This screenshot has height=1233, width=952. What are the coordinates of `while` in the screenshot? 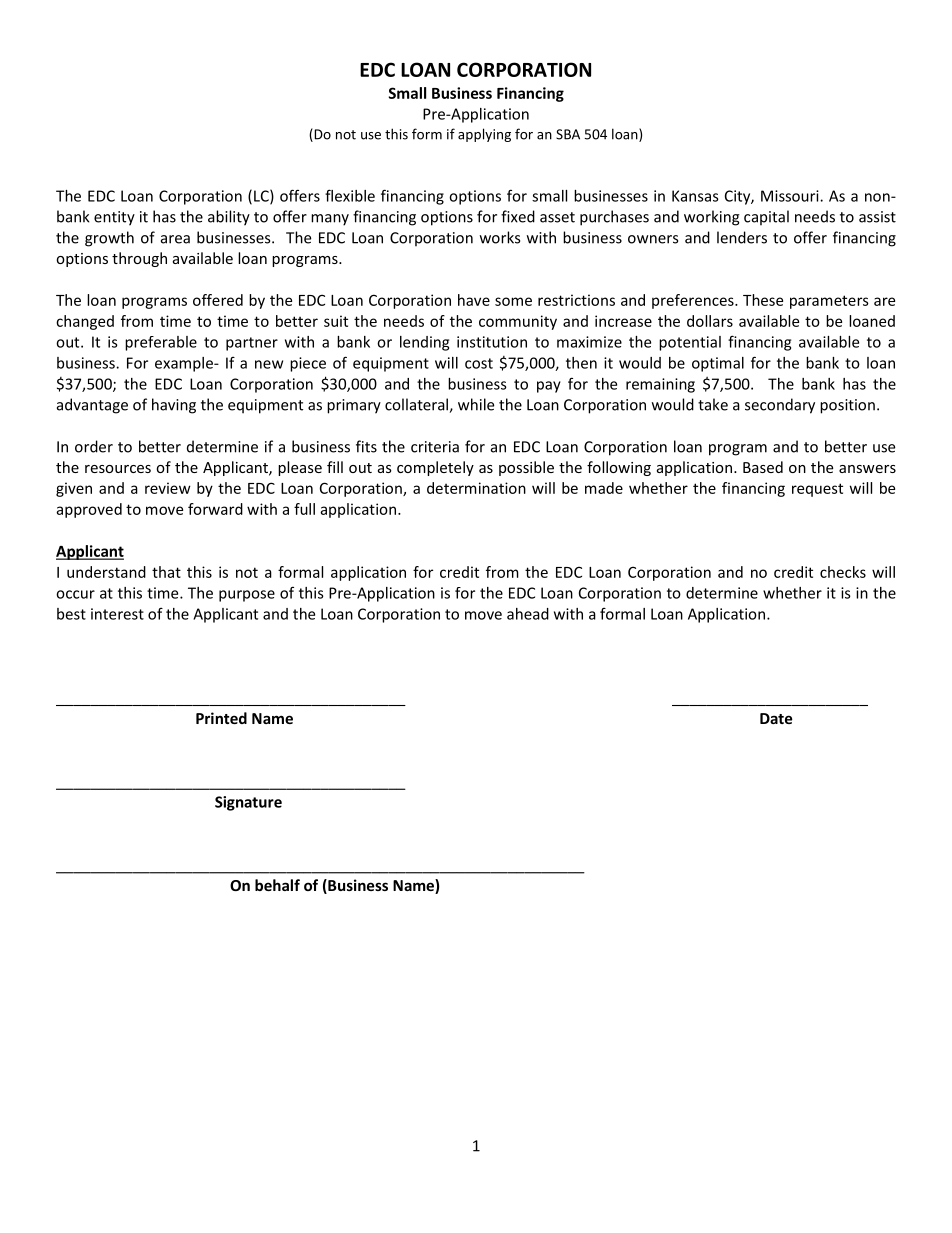 It's located at (476, 404).
